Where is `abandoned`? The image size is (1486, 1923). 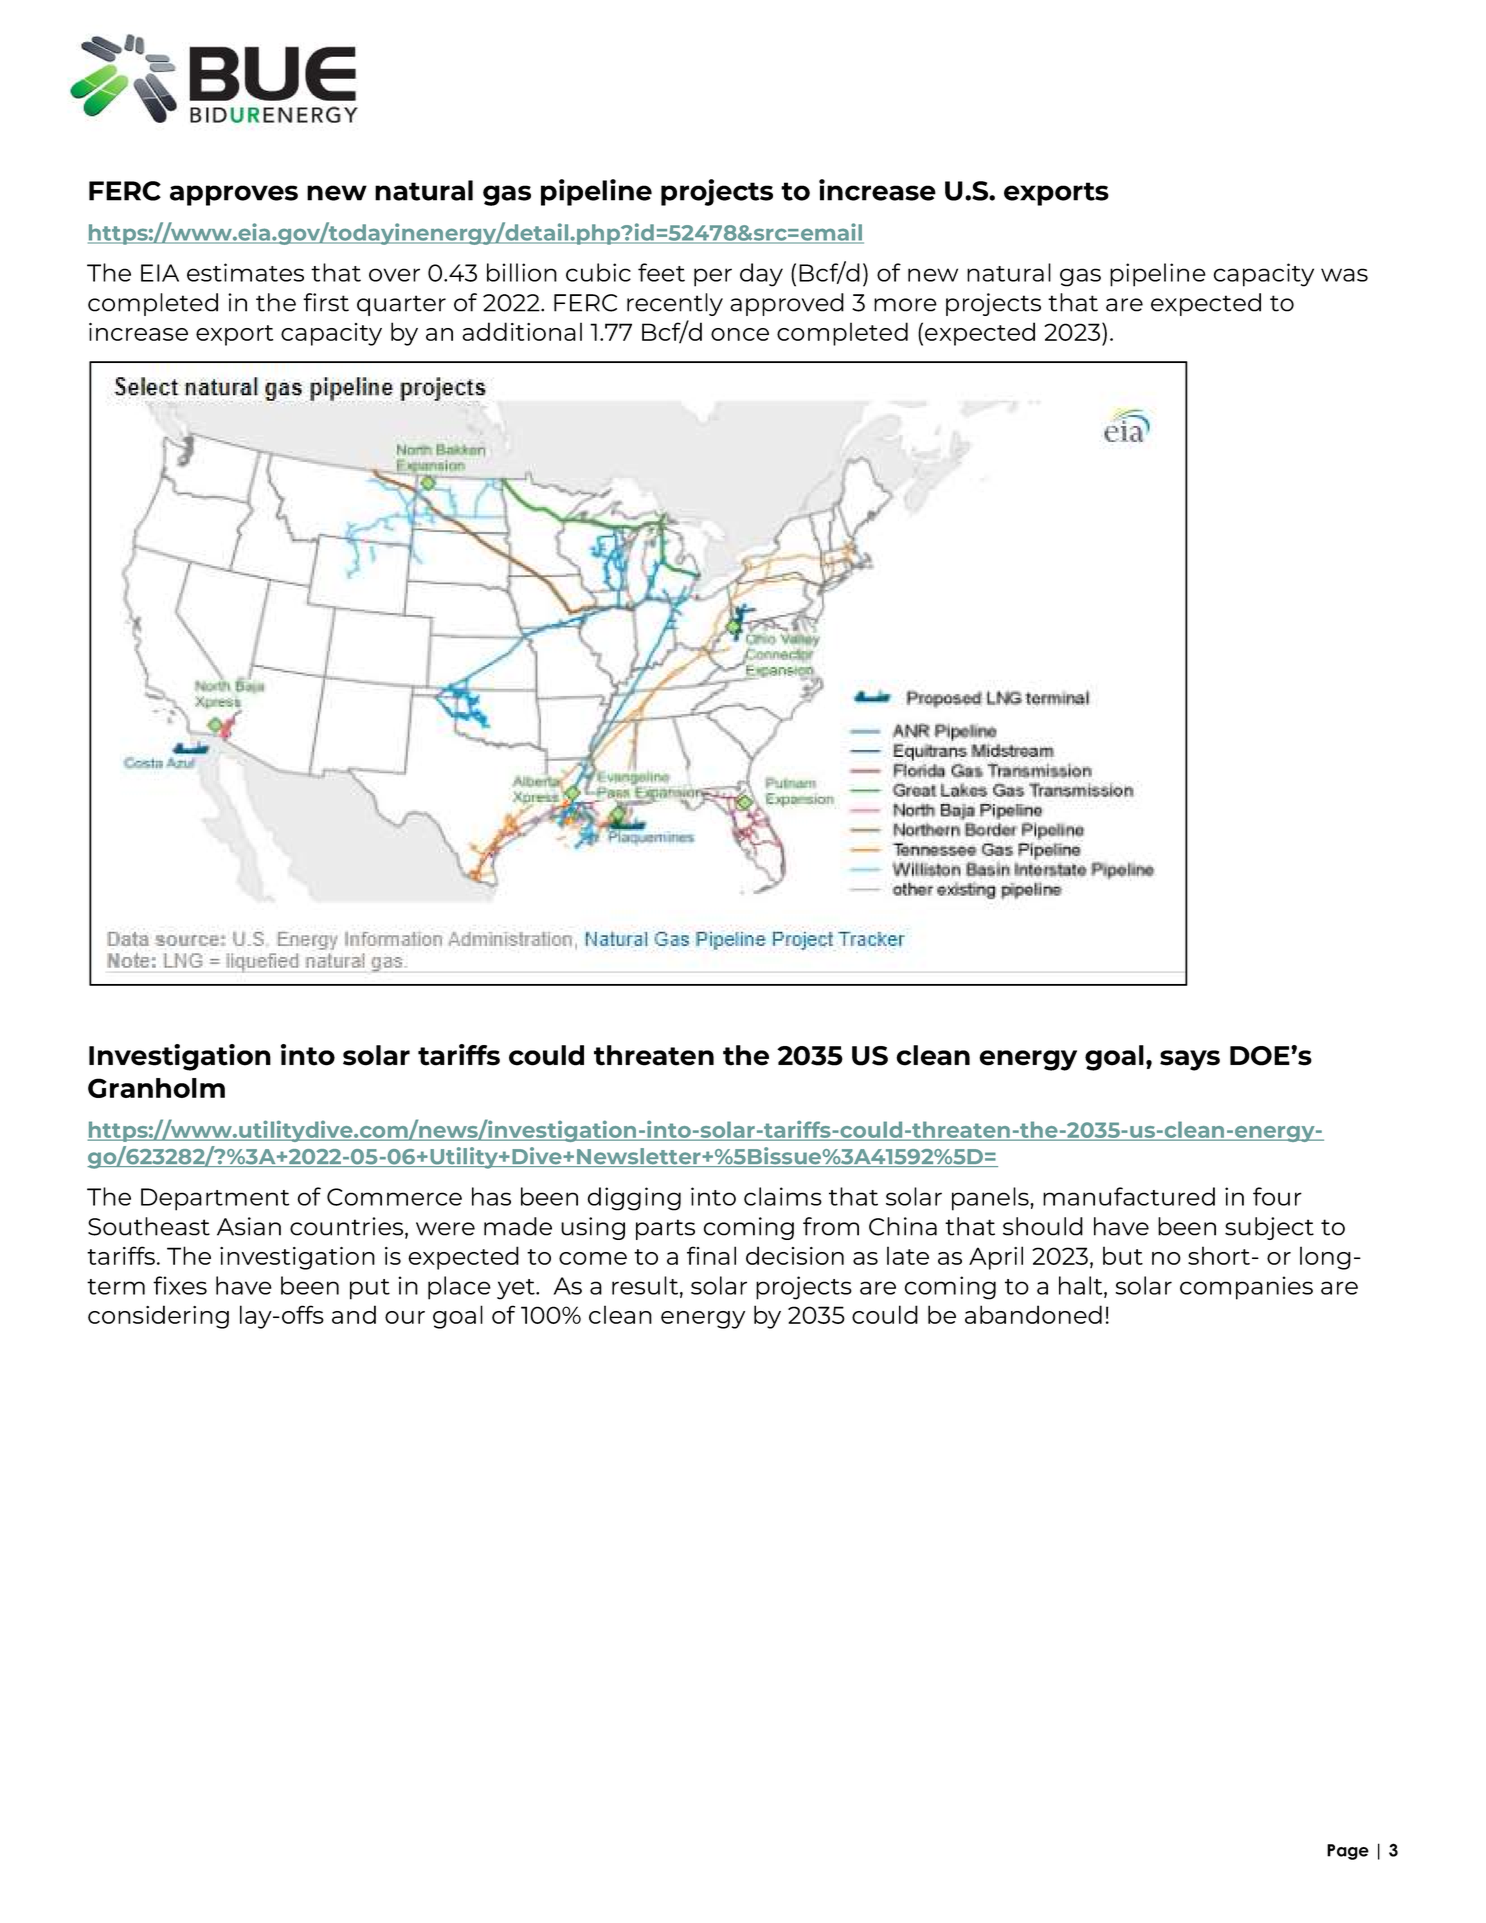
abandoned is located at coordinates (1033, 1314).
